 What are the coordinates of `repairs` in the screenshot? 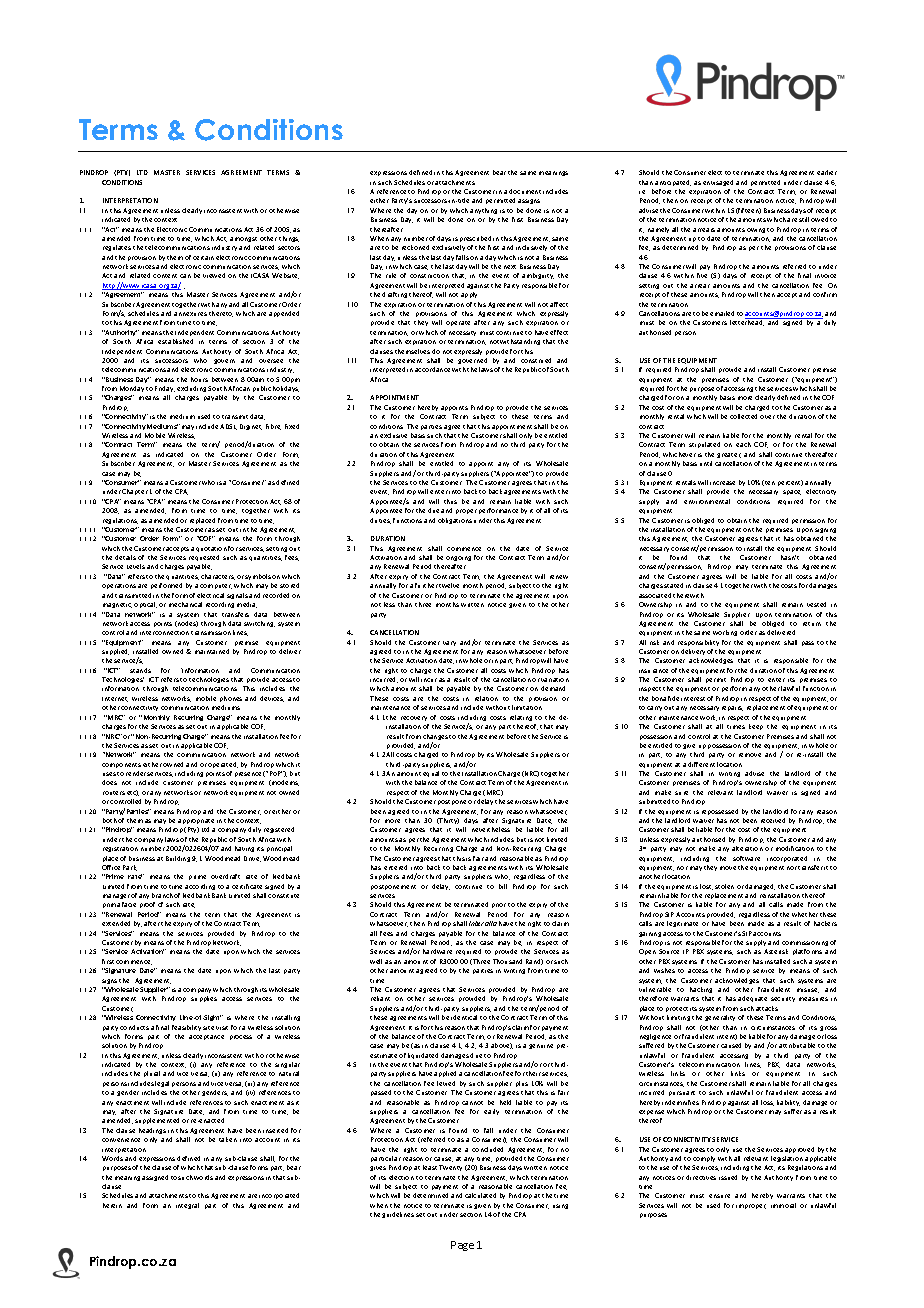 It's located at (732, 708).
